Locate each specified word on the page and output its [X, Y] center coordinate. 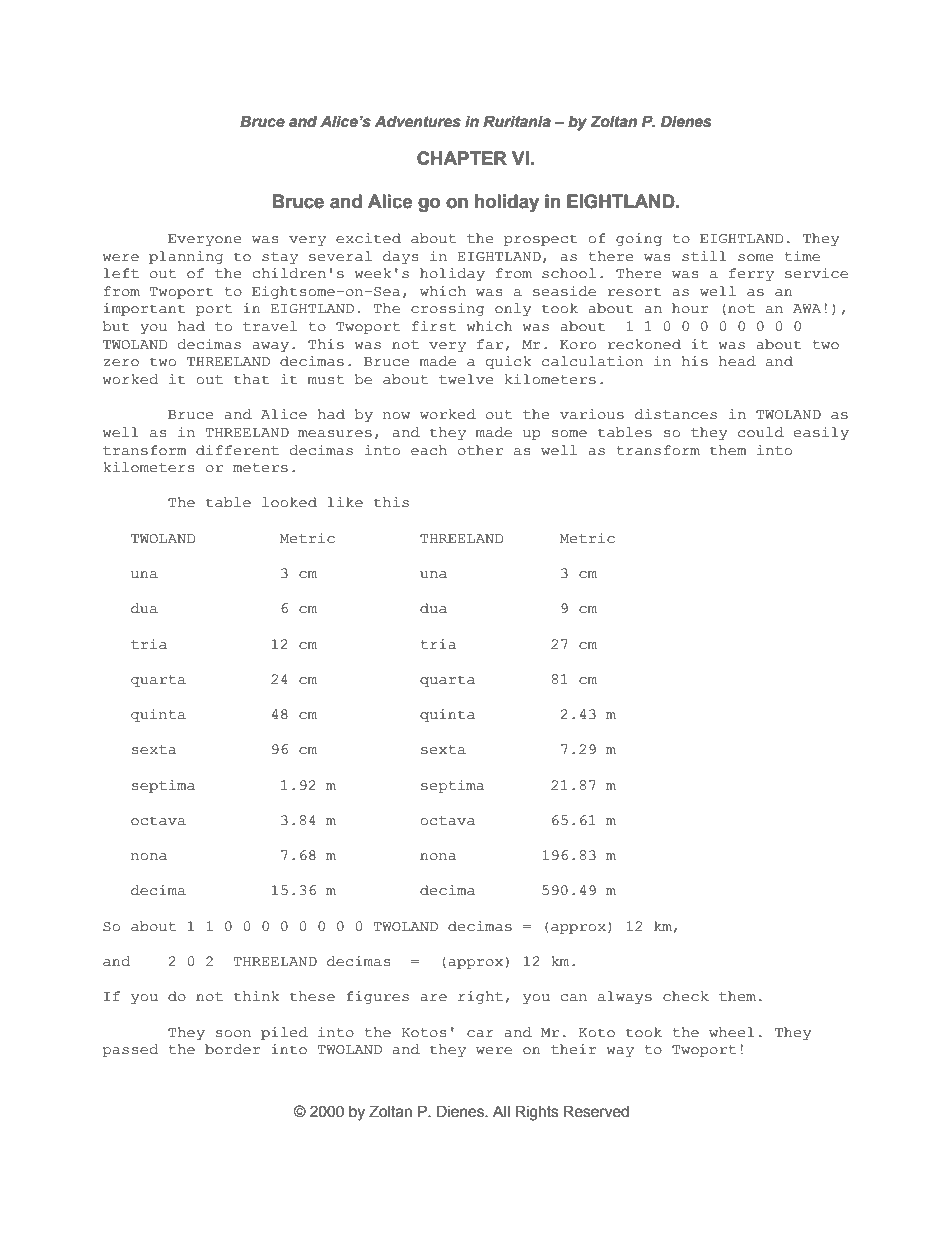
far [490, 344]
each [429, 450]
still [704, 256]
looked [289, 502]
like [345, 502]
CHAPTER [462, 158]
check [686, 996]
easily [821, 433]
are [433, 998]
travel [270, 326]
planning [186, 257]
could [761, 432]
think [257, 996]
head [737, 361]
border [232, 1049]
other [480, 450]
